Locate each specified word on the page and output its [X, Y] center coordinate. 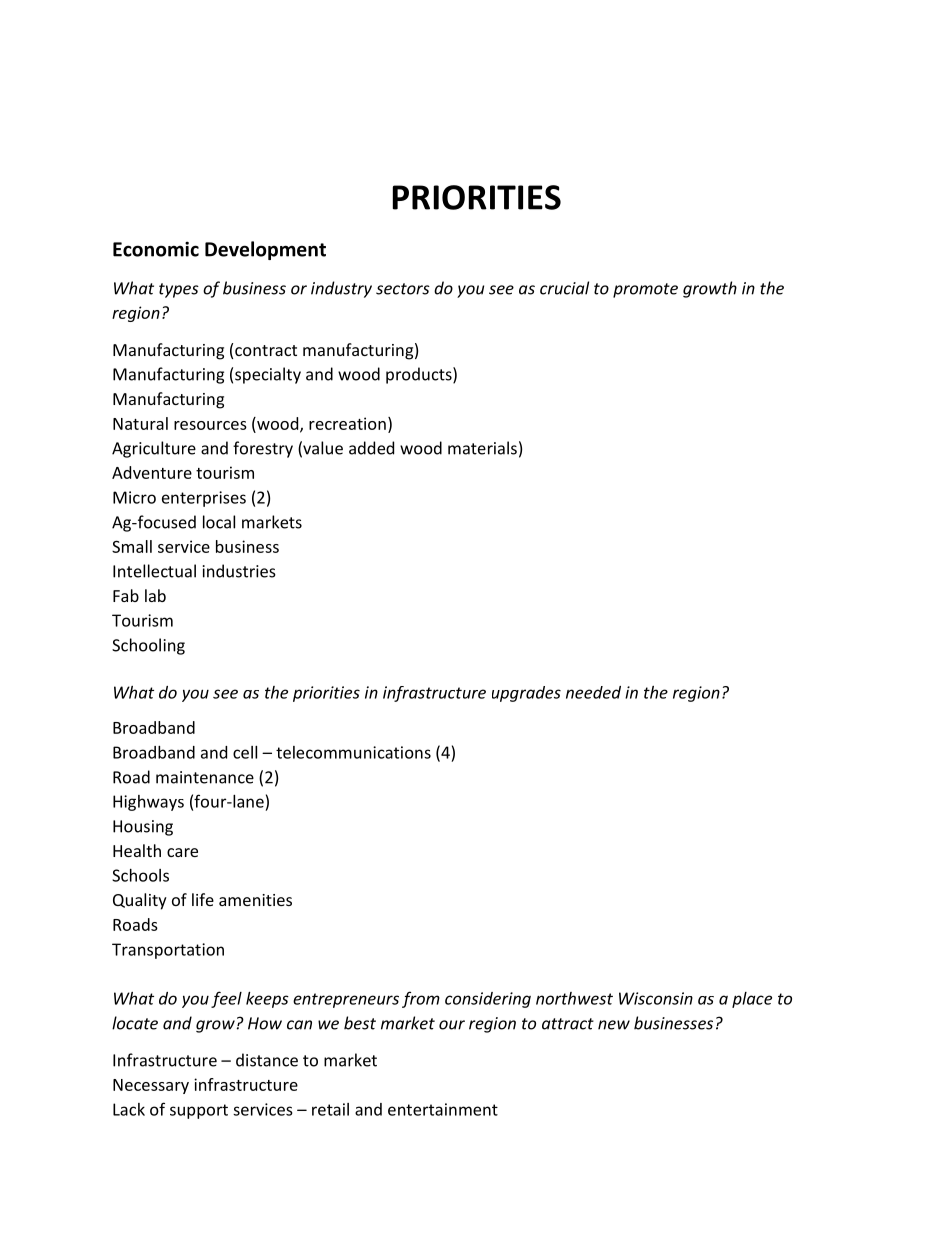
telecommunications [353, 752]
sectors [403, 289]
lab [155, 595]
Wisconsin [656, 998]
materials [482, 448]
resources [210, 425]
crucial [564, 288]
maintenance [205, 777]
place [752, 1000]
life [203, 899]
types [179, 290]
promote [645, 290]
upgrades [526, 694]
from [421, 999]
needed [593, 692]
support [199, 1111]
